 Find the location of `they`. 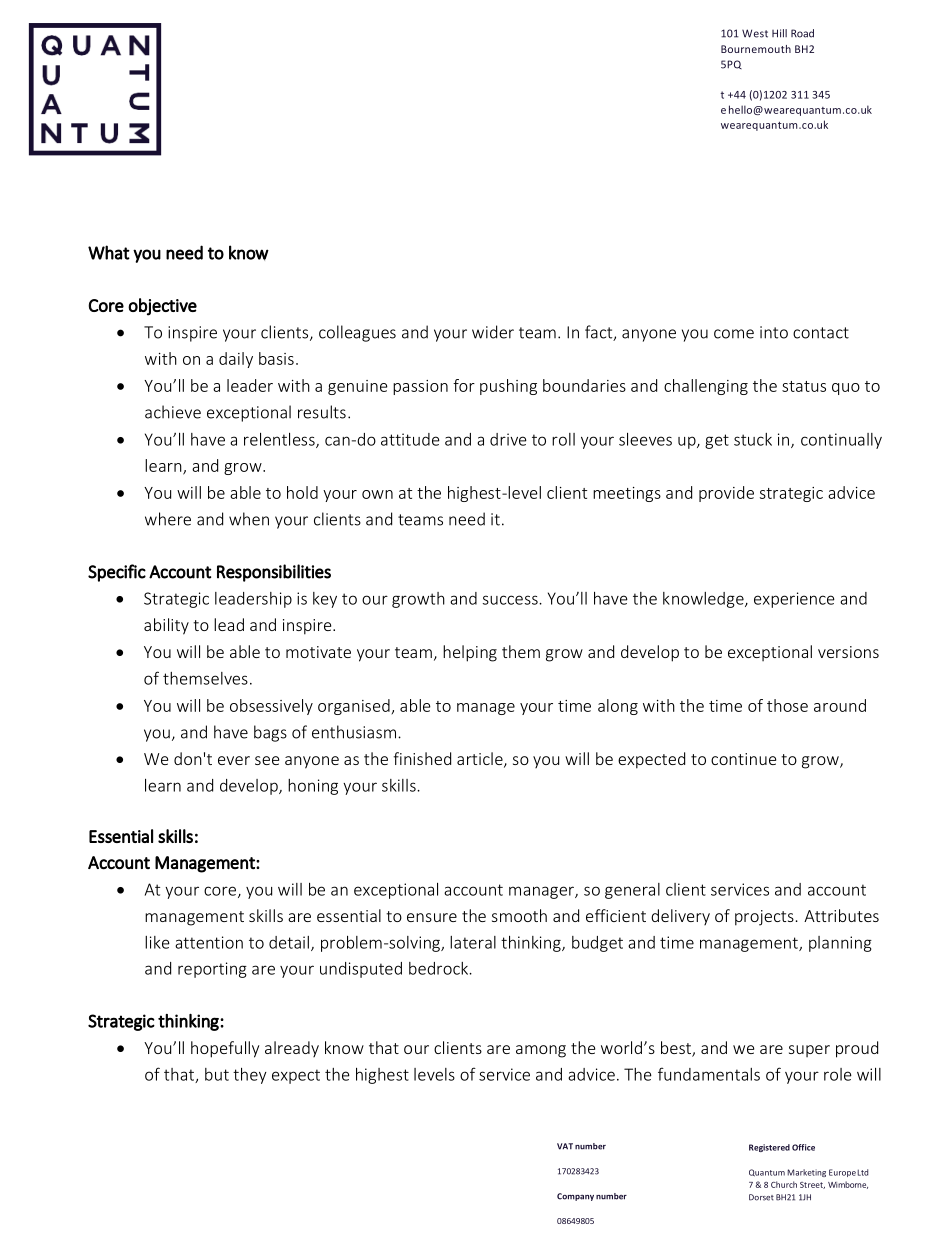

they is located at coordinates (250, 1076).
